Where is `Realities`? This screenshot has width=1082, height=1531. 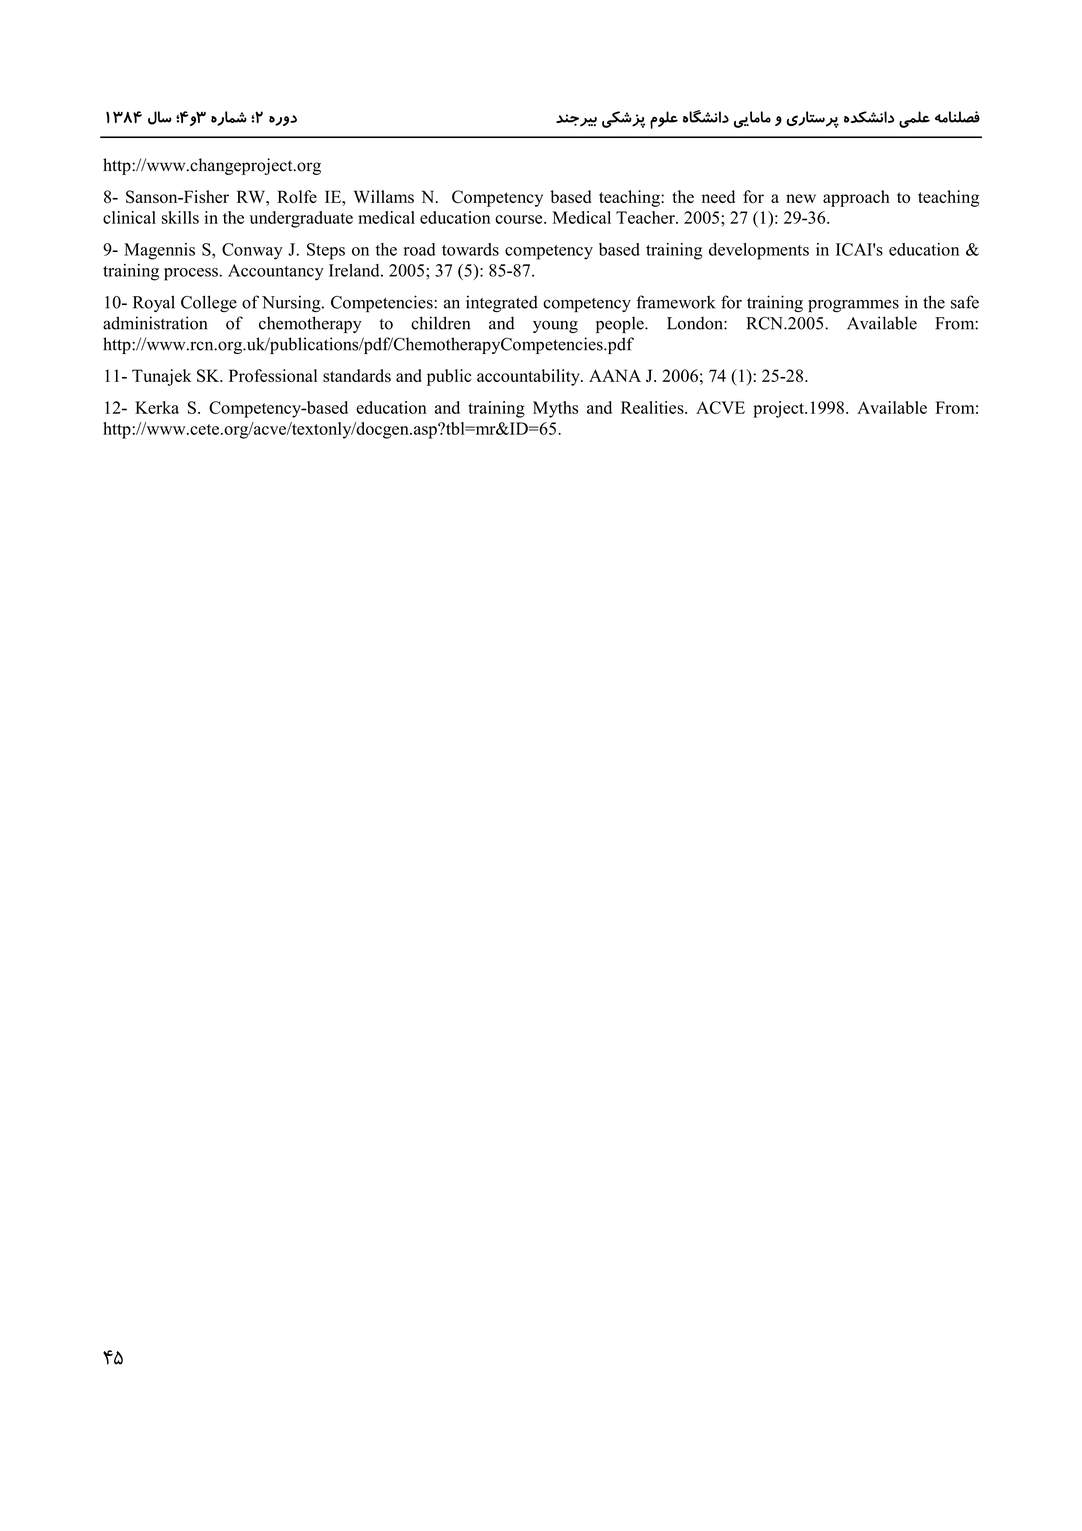
Realities is located at coordinates (653, 407).
